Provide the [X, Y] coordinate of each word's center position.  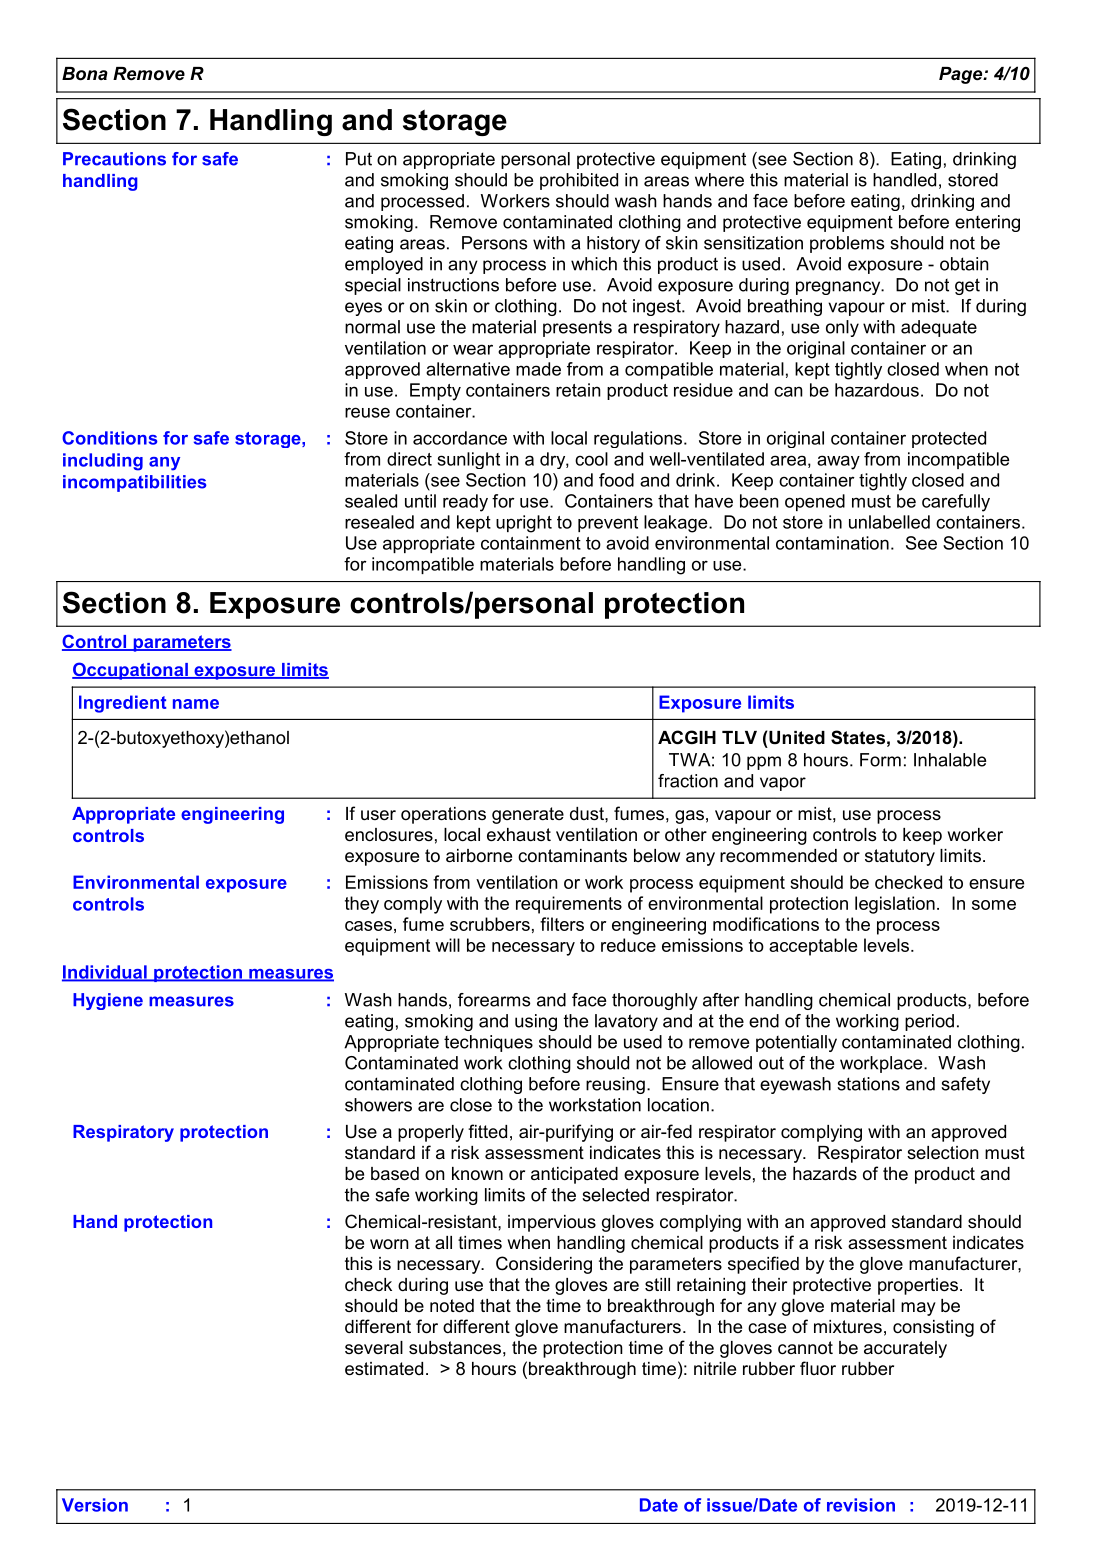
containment [531, 543]
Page [962, 75]
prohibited [579, 181]
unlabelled [889, 522]
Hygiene [108, 1001]
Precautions [114, 159]
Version [95, 1505]
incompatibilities [135, 483]
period [929, 1022]
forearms [494, 1000]
